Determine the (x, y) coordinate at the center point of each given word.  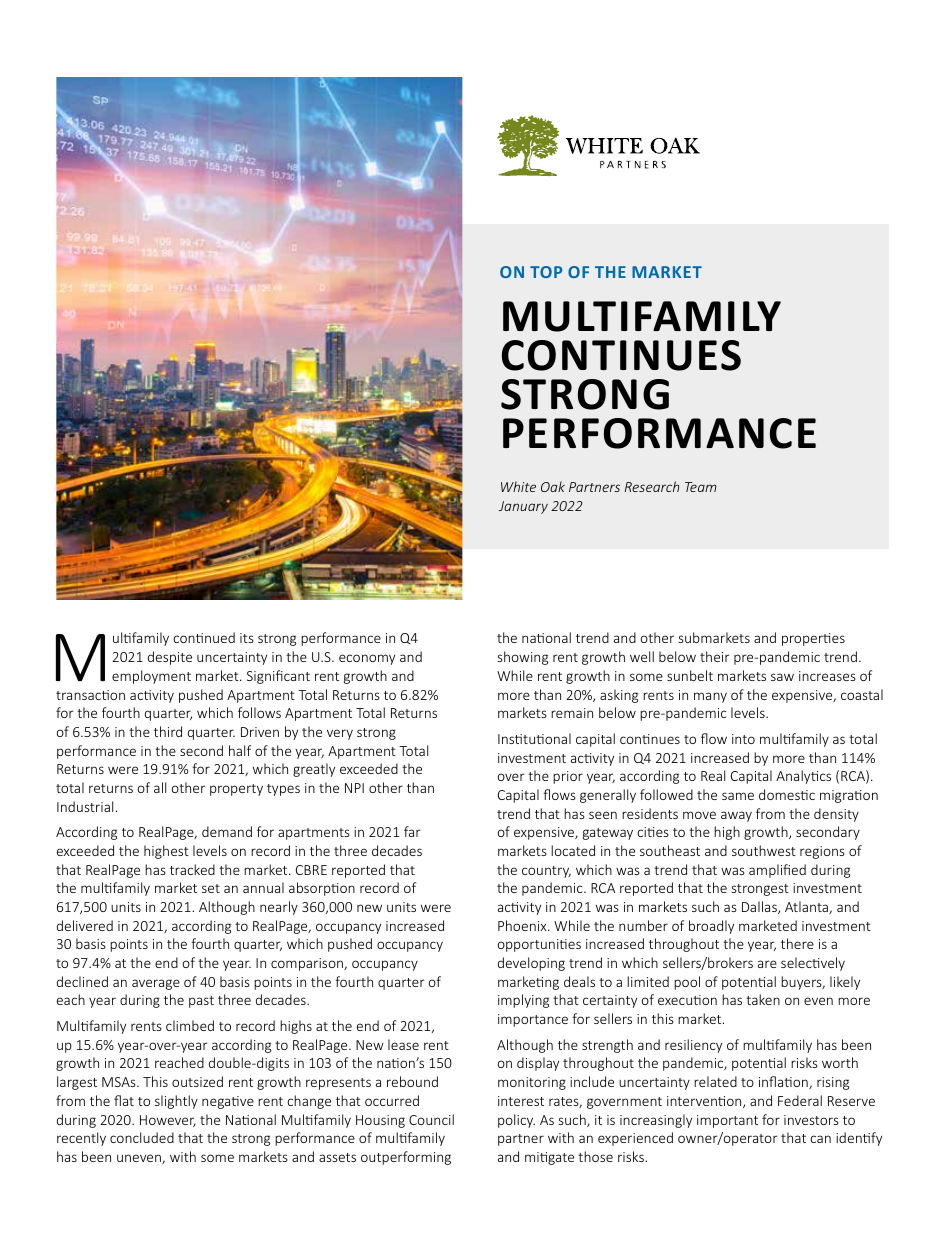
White (518, 486)
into (743, 739)
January (523, 507)
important (727, 1121)
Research (652, 486)
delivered (85, 925)
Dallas (760, 907)
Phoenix (523, 925)
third (168, 731)
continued (204, 637)
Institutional (534, 738)
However (168, 1121)
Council (431, 1119)
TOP (546, 272)
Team (701, 487)
